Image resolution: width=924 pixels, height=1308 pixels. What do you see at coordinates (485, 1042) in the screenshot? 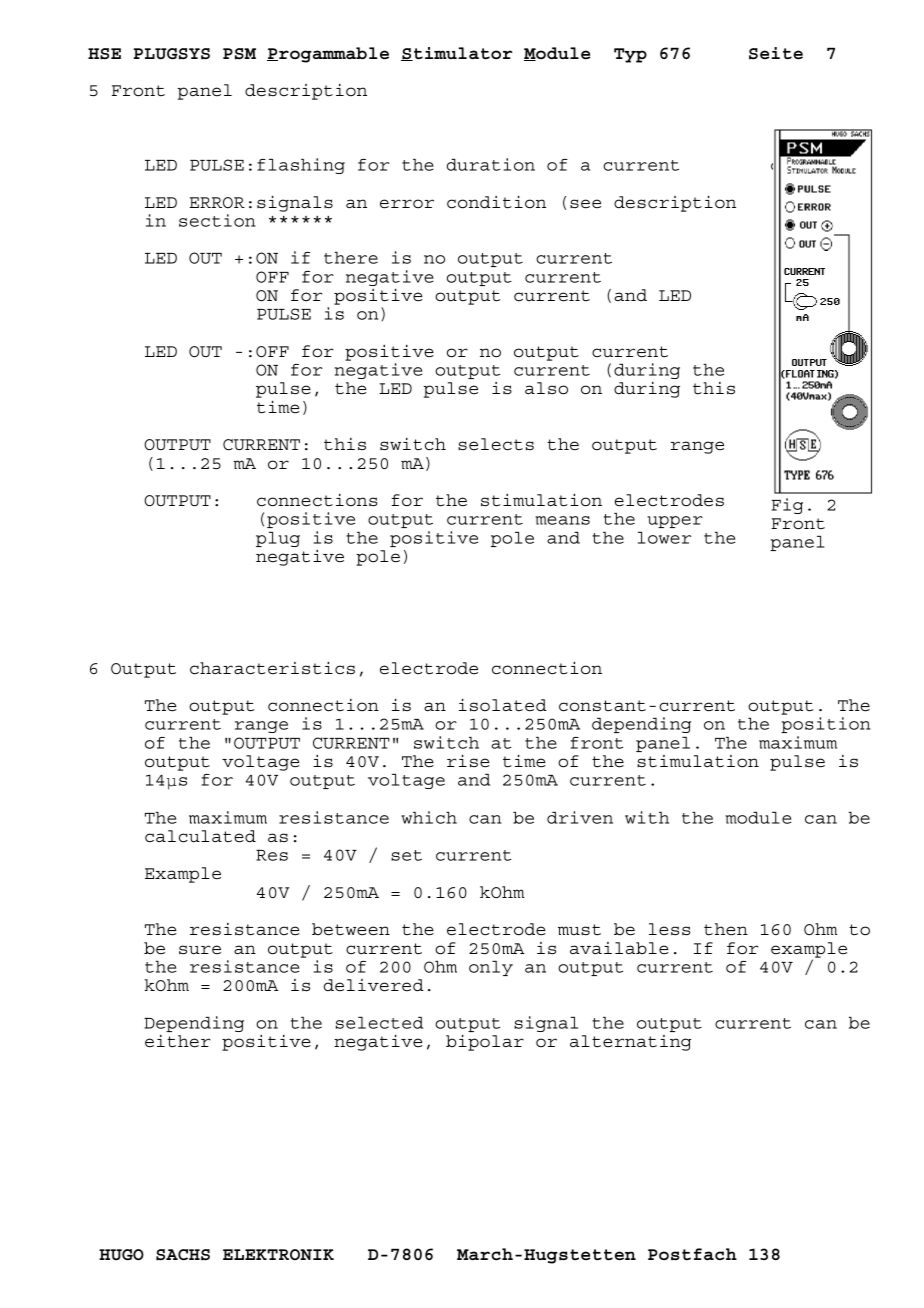
I see `bipolar` at bounding box center [485, 1042].
